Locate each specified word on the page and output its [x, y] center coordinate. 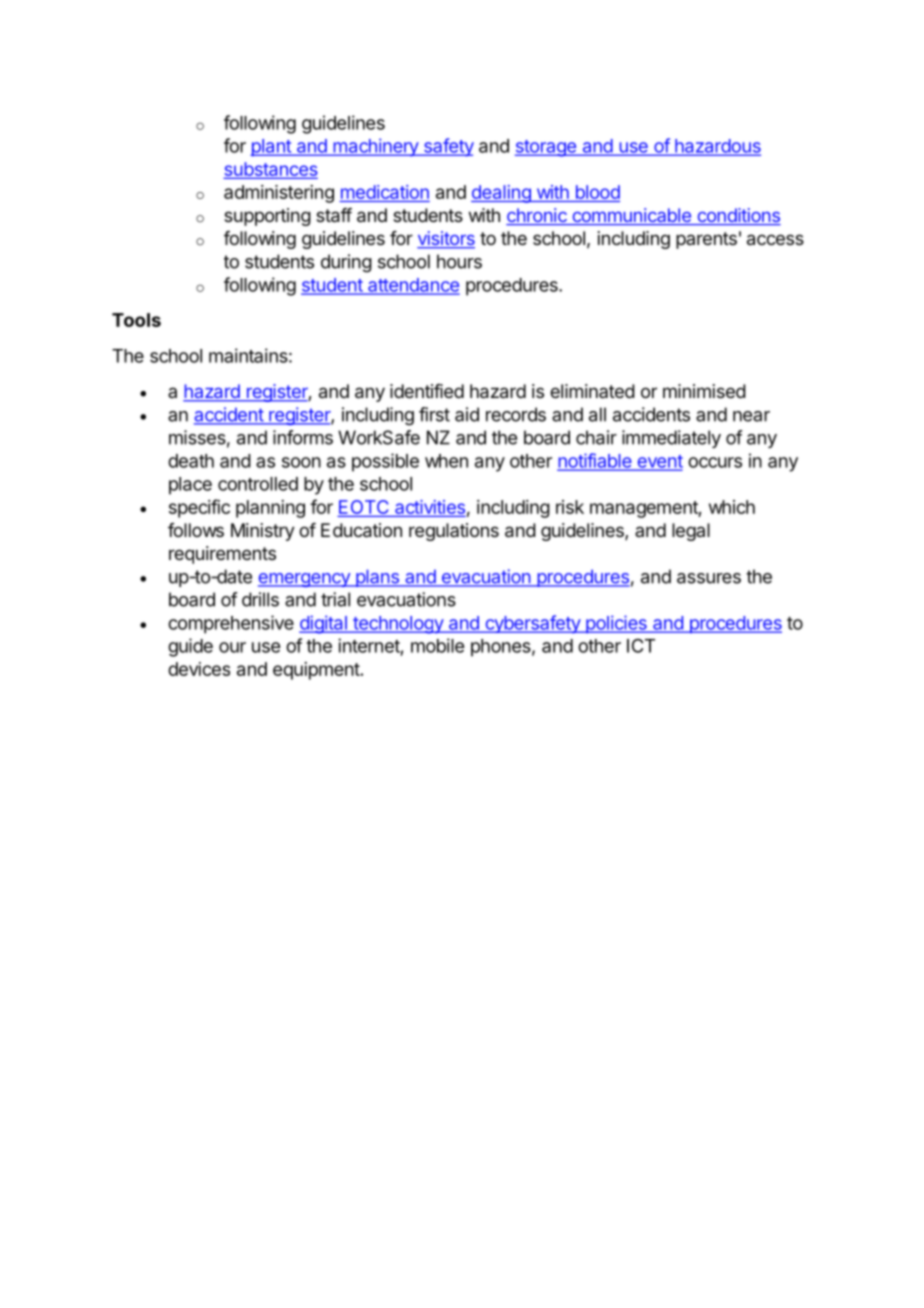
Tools [136, 320]
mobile [437, 645]
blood [598, 192]
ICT [641, 646]
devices [199, 669]
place [190, 486]
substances [271, 170]
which [732, 507]
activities [430, 507]
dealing [502, 194]
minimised [704, 391]
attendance [413, 286]
